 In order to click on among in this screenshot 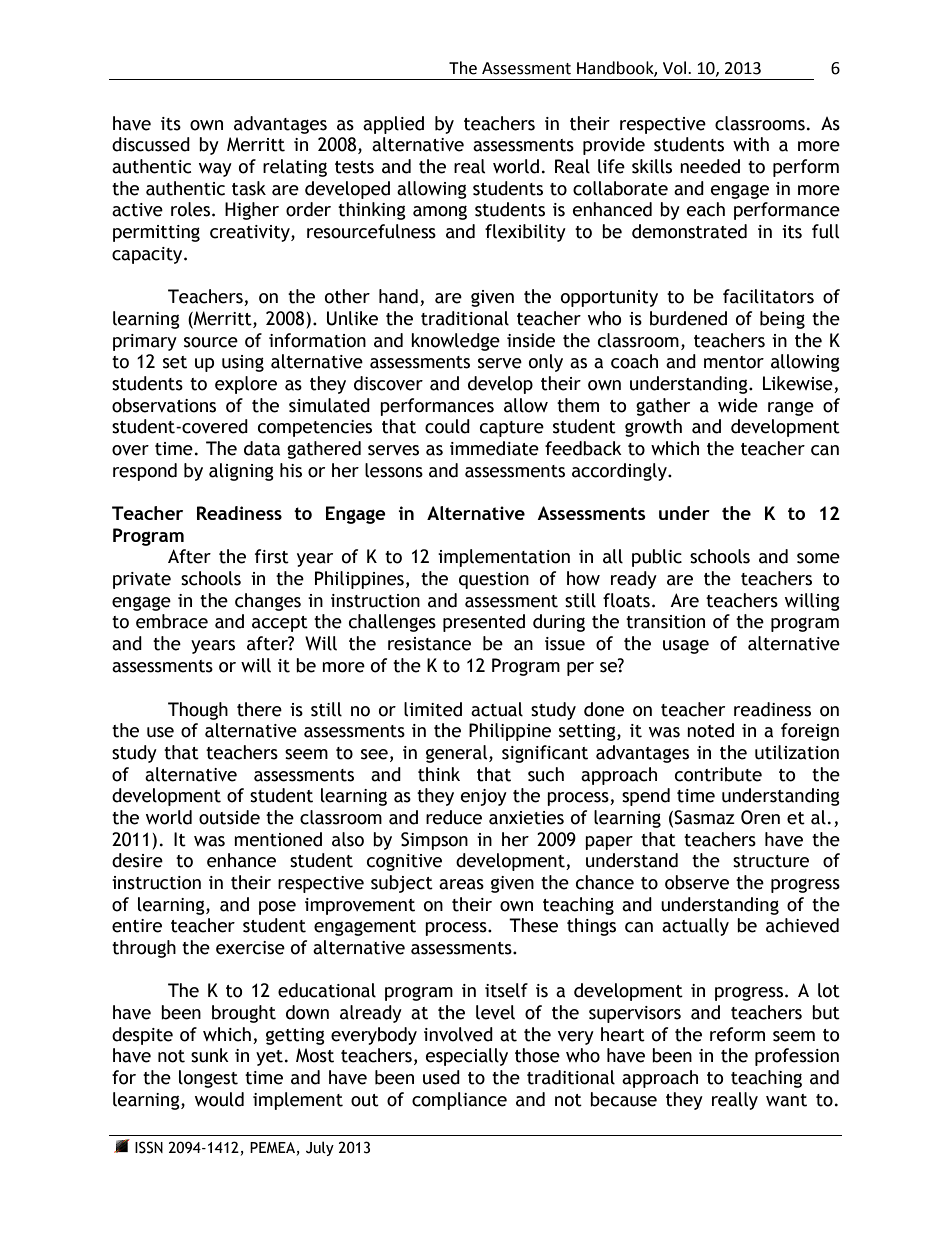, I will do `click(440, 212)`.
